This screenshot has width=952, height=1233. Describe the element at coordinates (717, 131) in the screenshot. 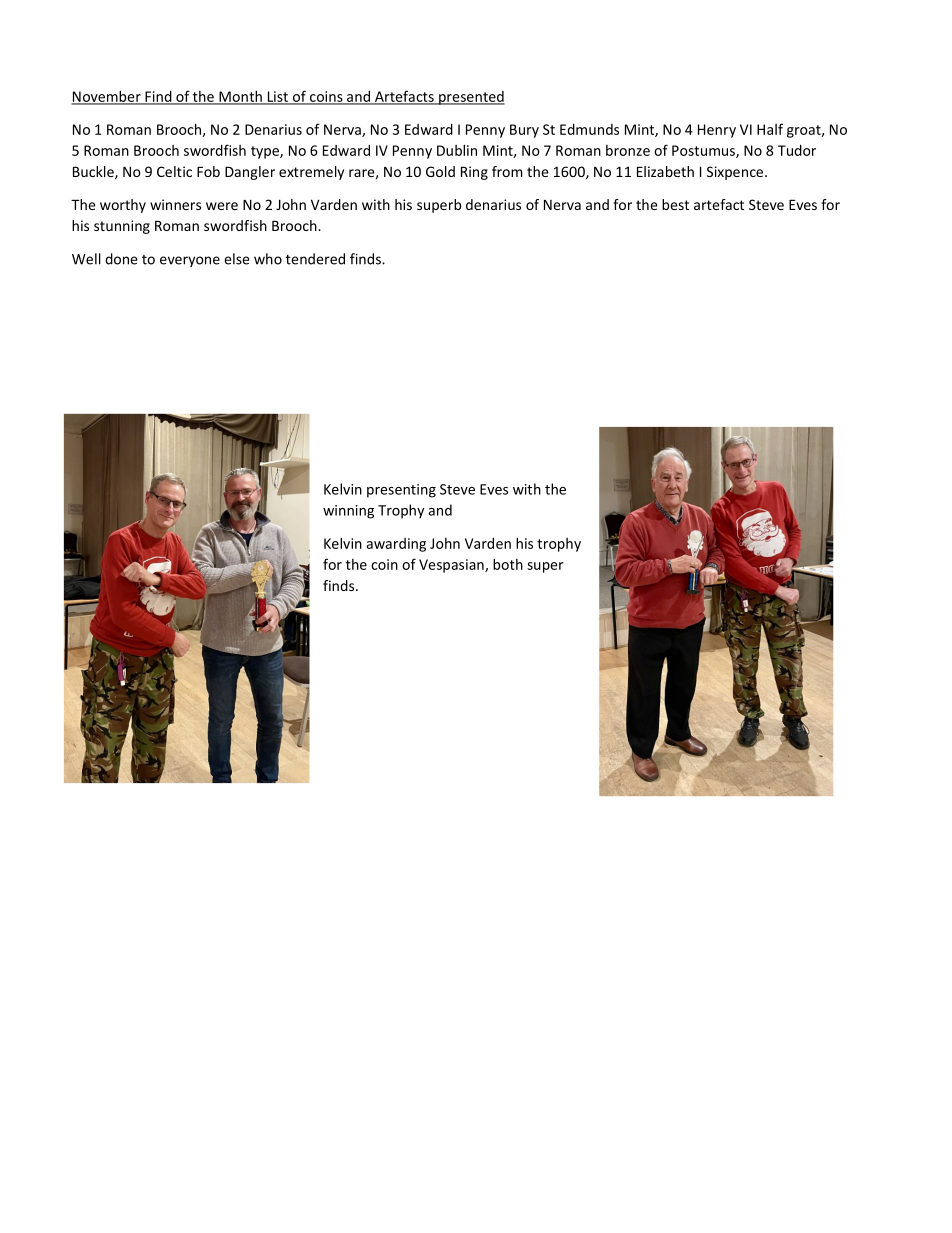

I see `Henry` at that location.
